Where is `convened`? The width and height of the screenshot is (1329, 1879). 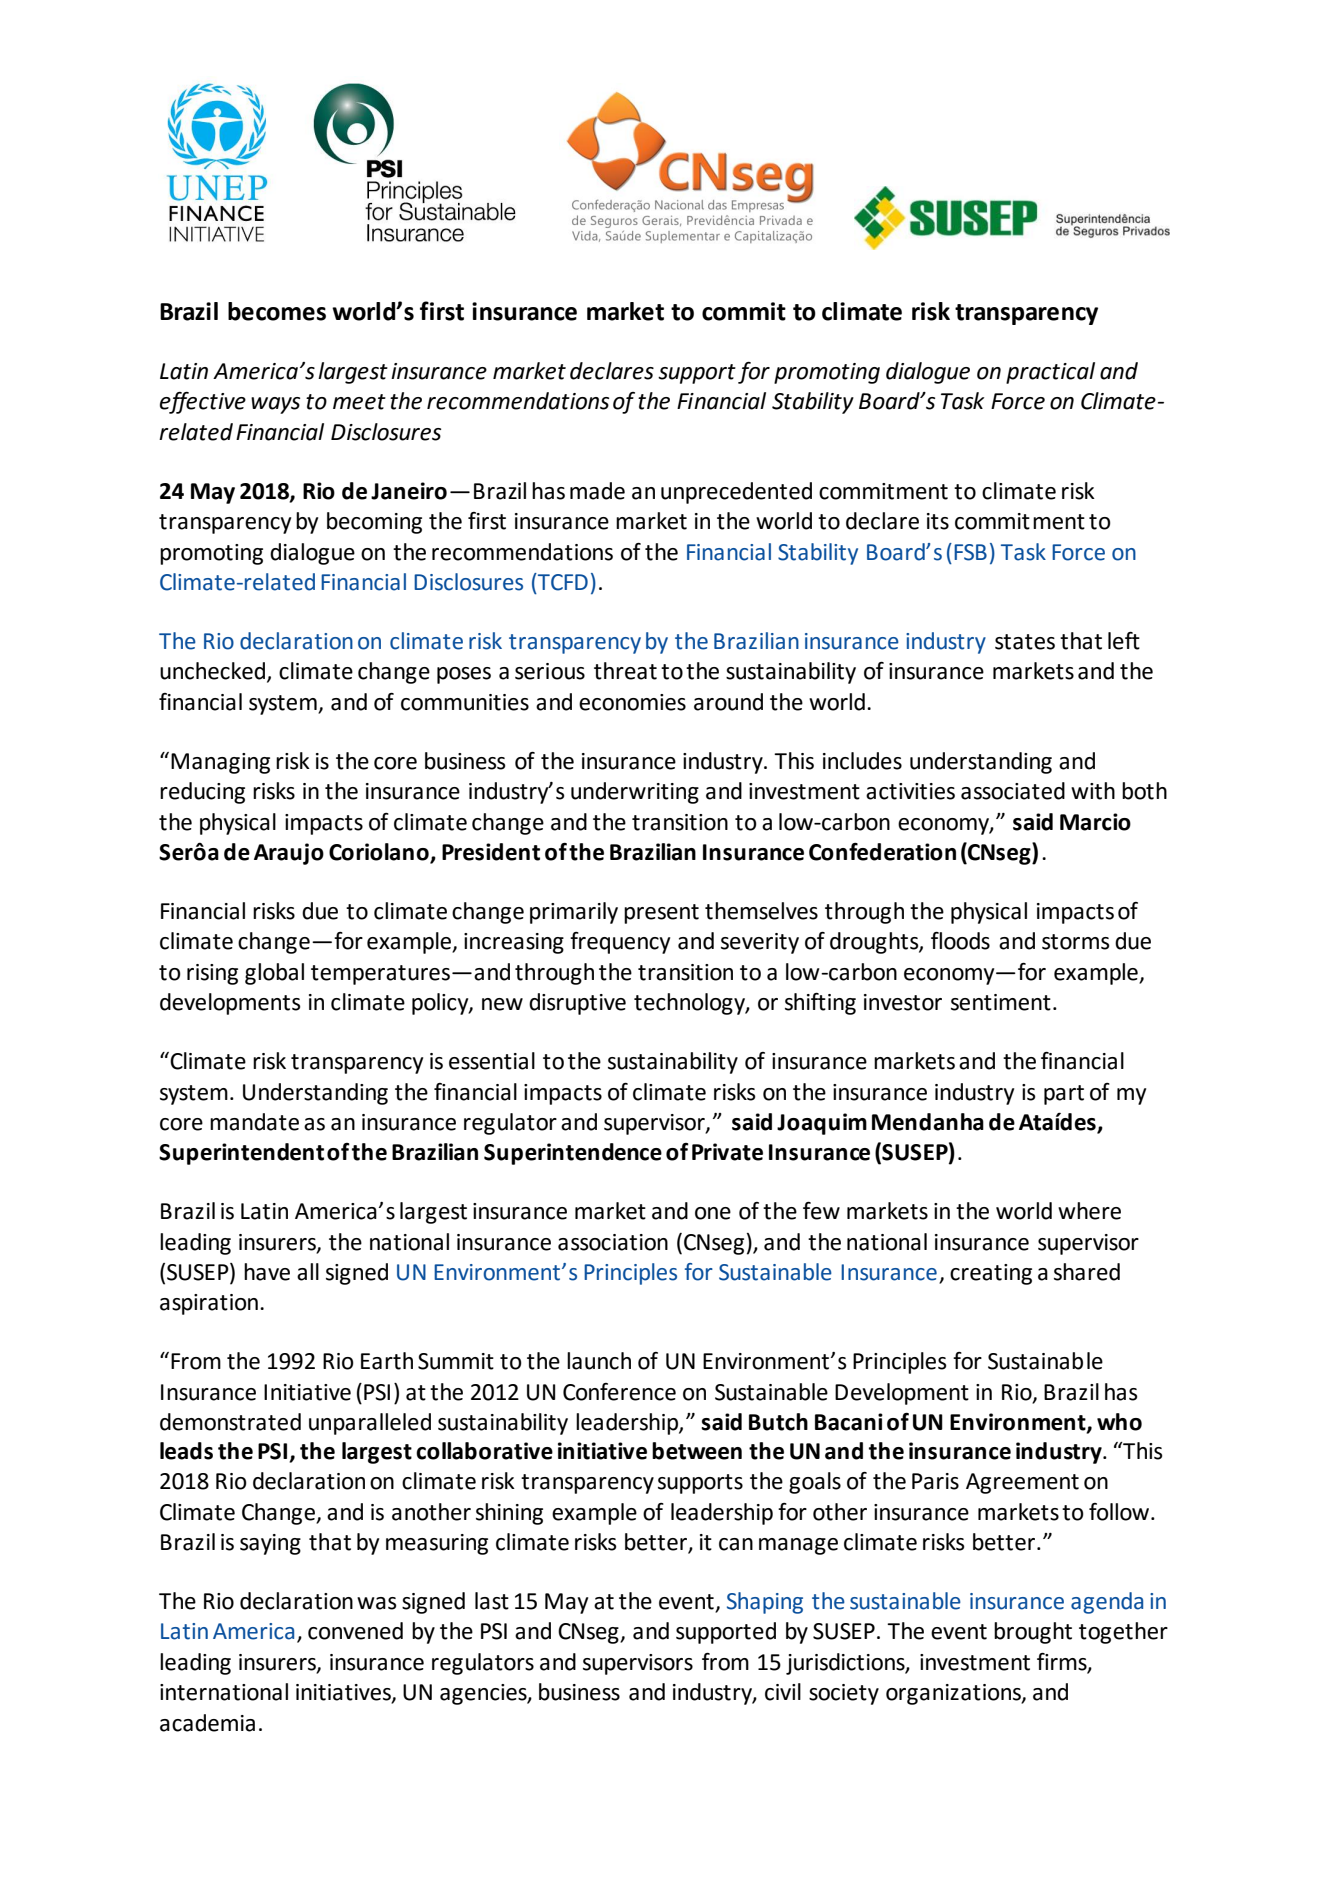
convened is located at coordinates (355, 1631).
